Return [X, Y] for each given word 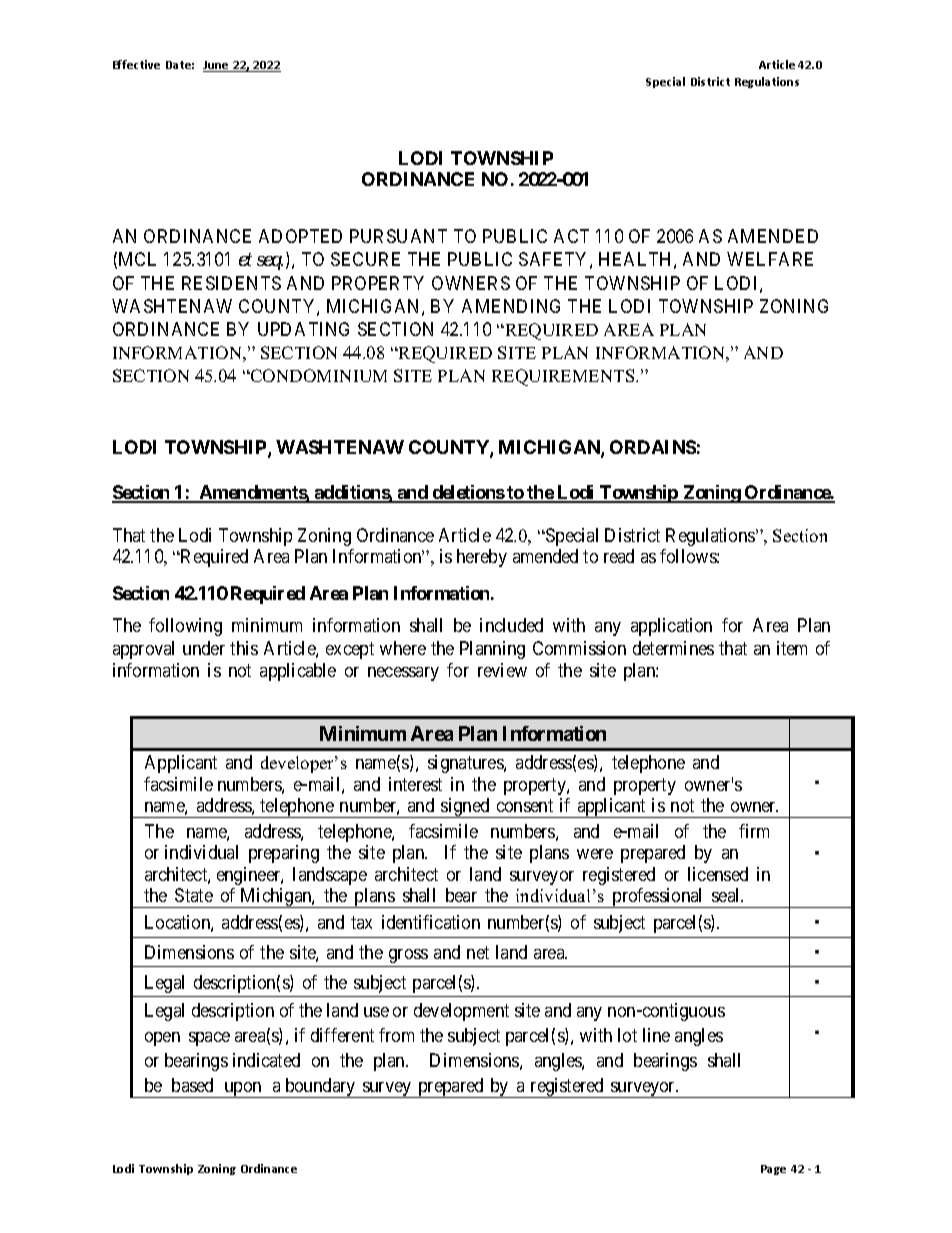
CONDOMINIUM [318, 375]
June [217, 66]
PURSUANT [398, 236]
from [396, 1035]
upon [243, 1090]
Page [773, 1170]
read [619, 556]
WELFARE [770, 259]
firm [754, 831]
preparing [284, 854]
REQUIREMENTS [564, 377]
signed [465, 808]
